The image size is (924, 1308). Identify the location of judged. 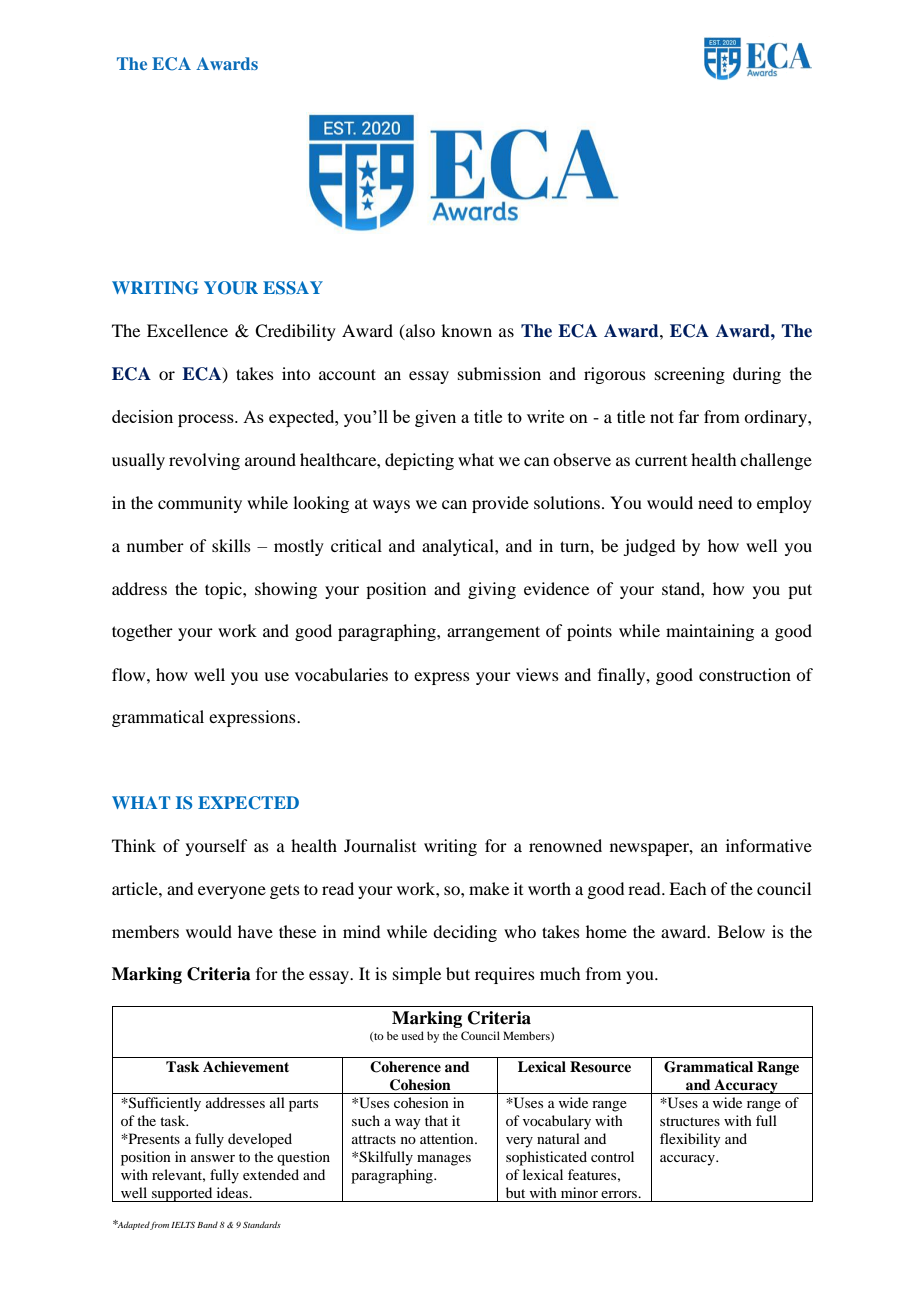
(649, 547).
